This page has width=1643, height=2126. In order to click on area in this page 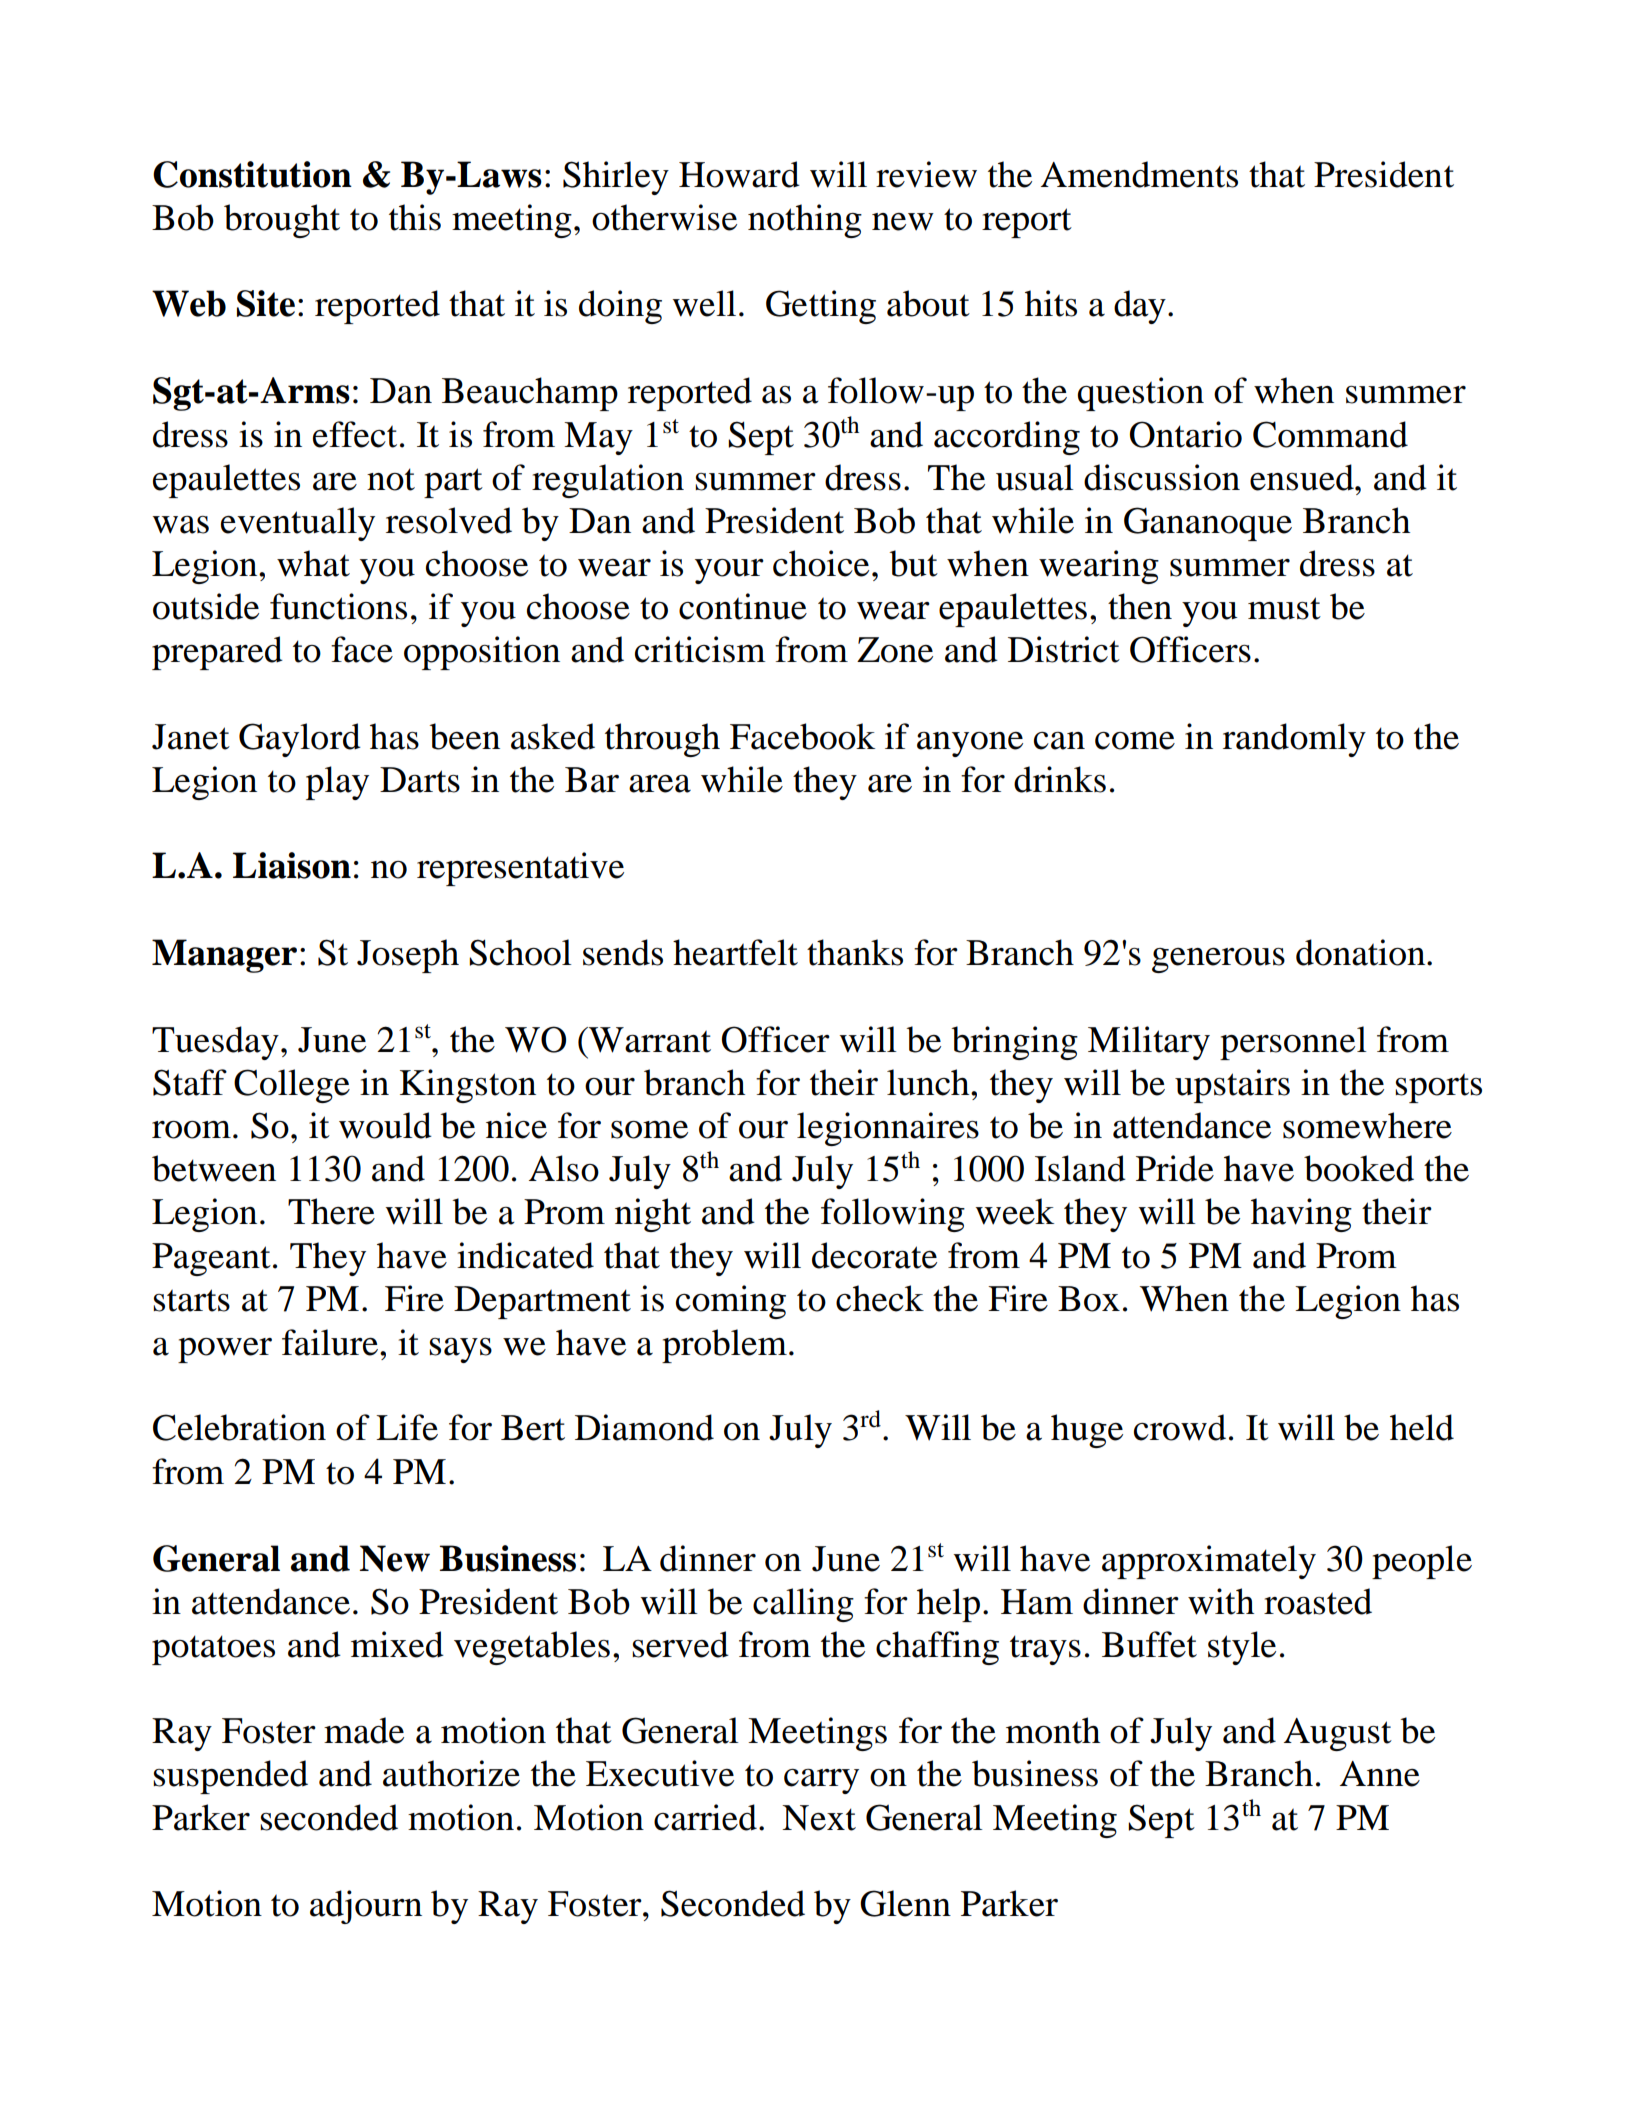, I will do `click(660, 784)`.
